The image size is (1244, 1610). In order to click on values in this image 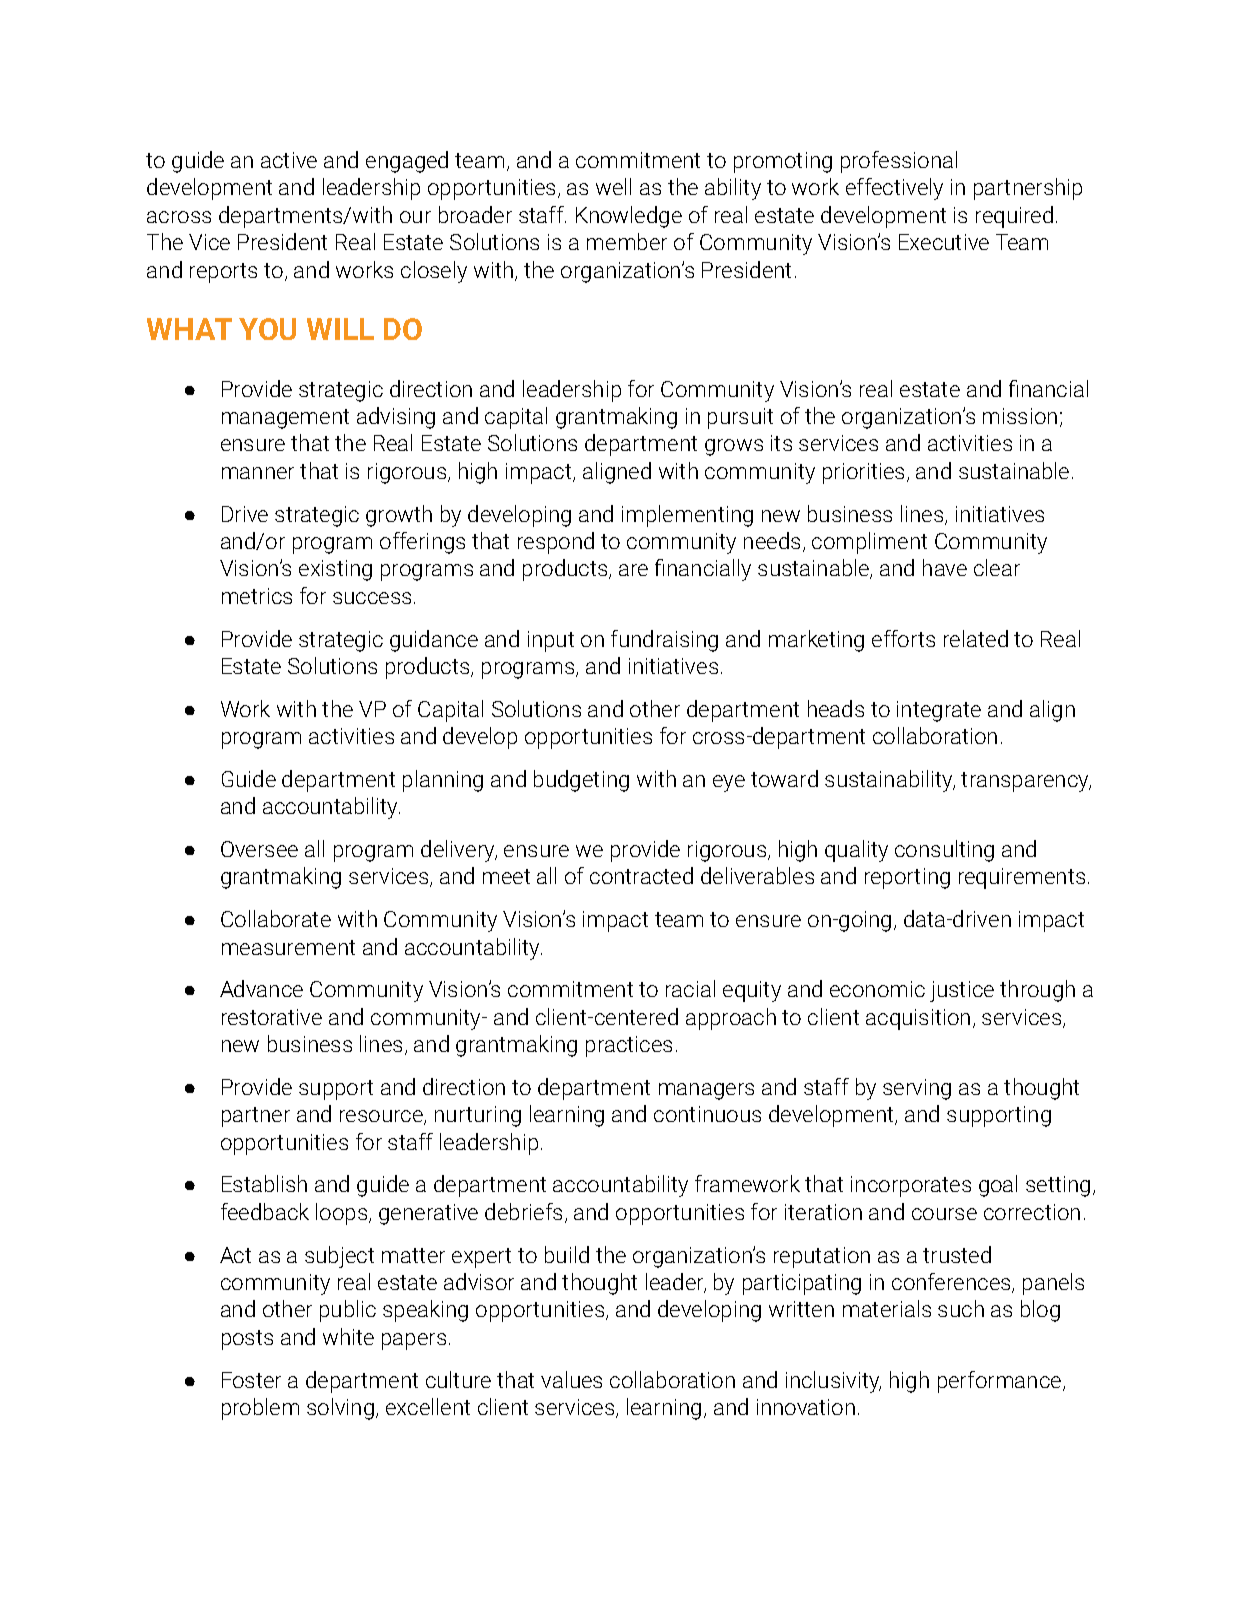, I will do `click(571, 1379)`.
